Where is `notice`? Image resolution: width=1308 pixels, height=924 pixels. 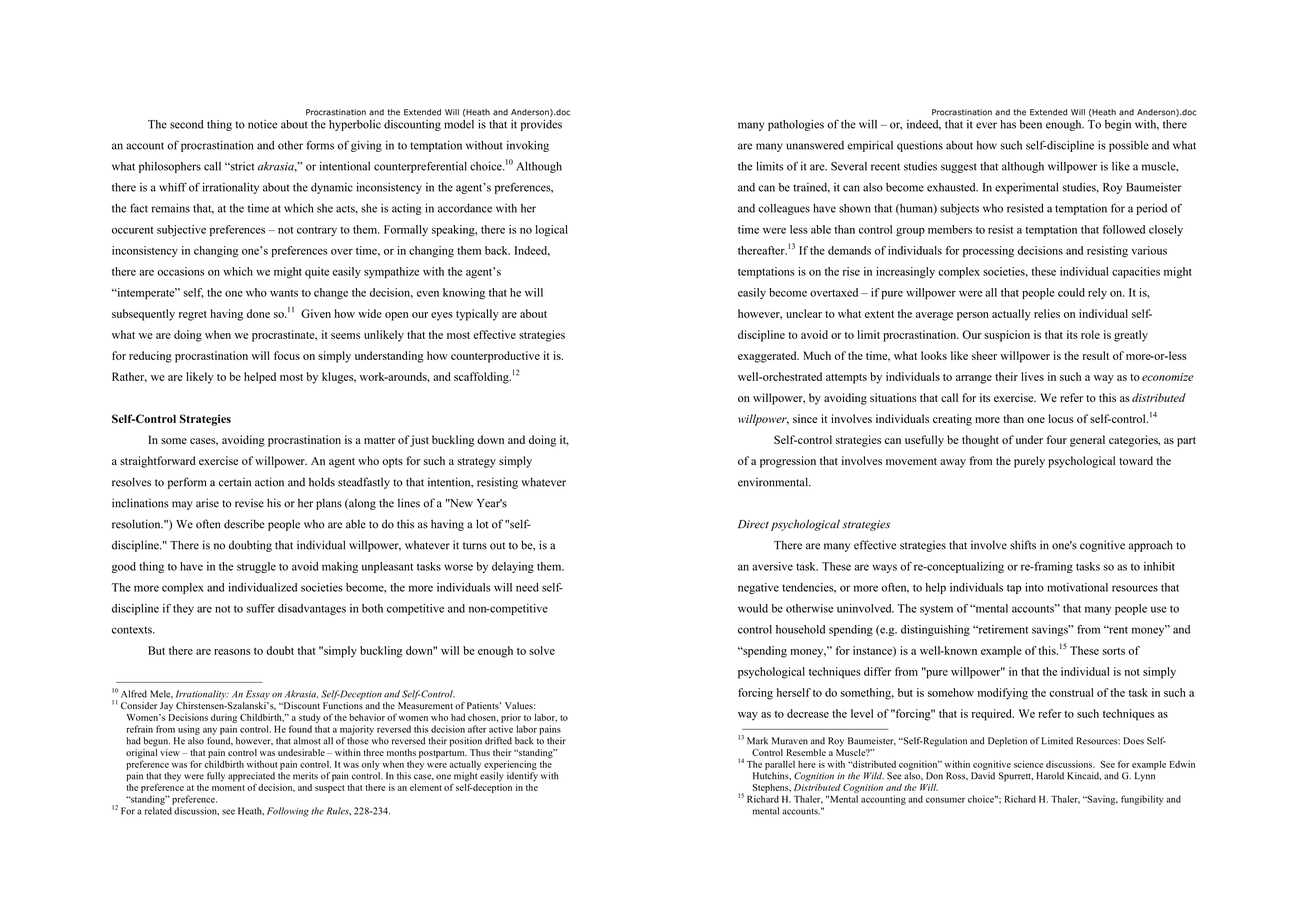
notice is located at coordinates (262, 124).
